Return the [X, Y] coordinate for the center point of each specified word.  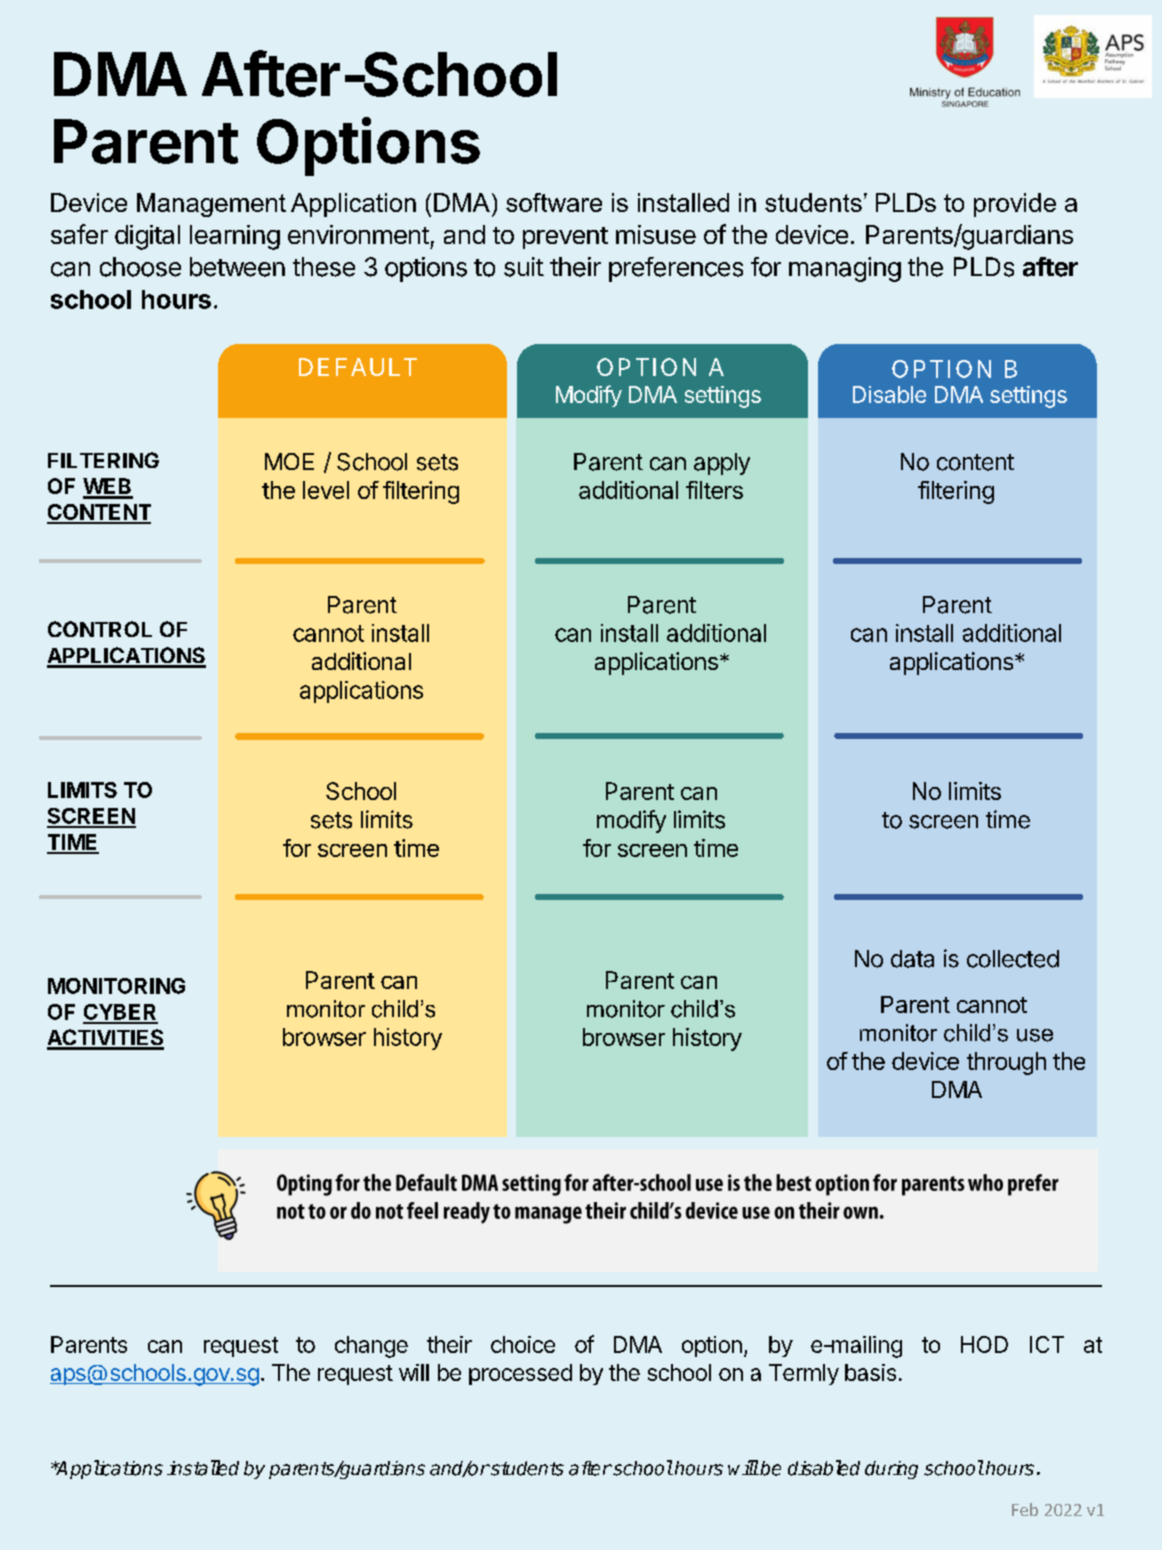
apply [722, 464]
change [371, 1347]
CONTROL [100, 629]
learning [235, 237]
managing [845, 269]
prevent [565, 238]
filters [714, 490]
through [1006, 1063]
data [912, 959]
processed [520, 1374]
